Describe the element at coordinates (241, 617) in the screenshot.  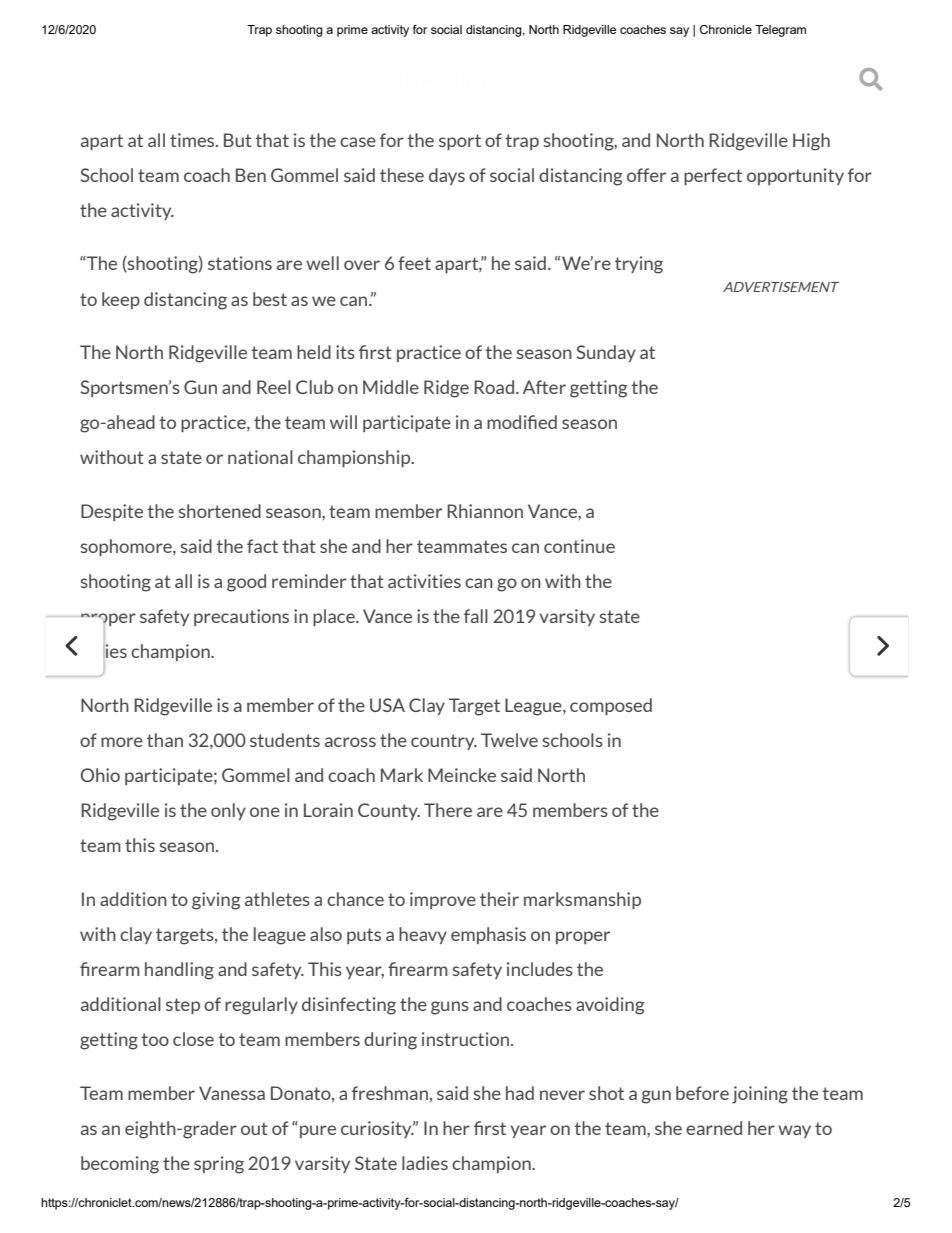
I see `precautions` at that location.
